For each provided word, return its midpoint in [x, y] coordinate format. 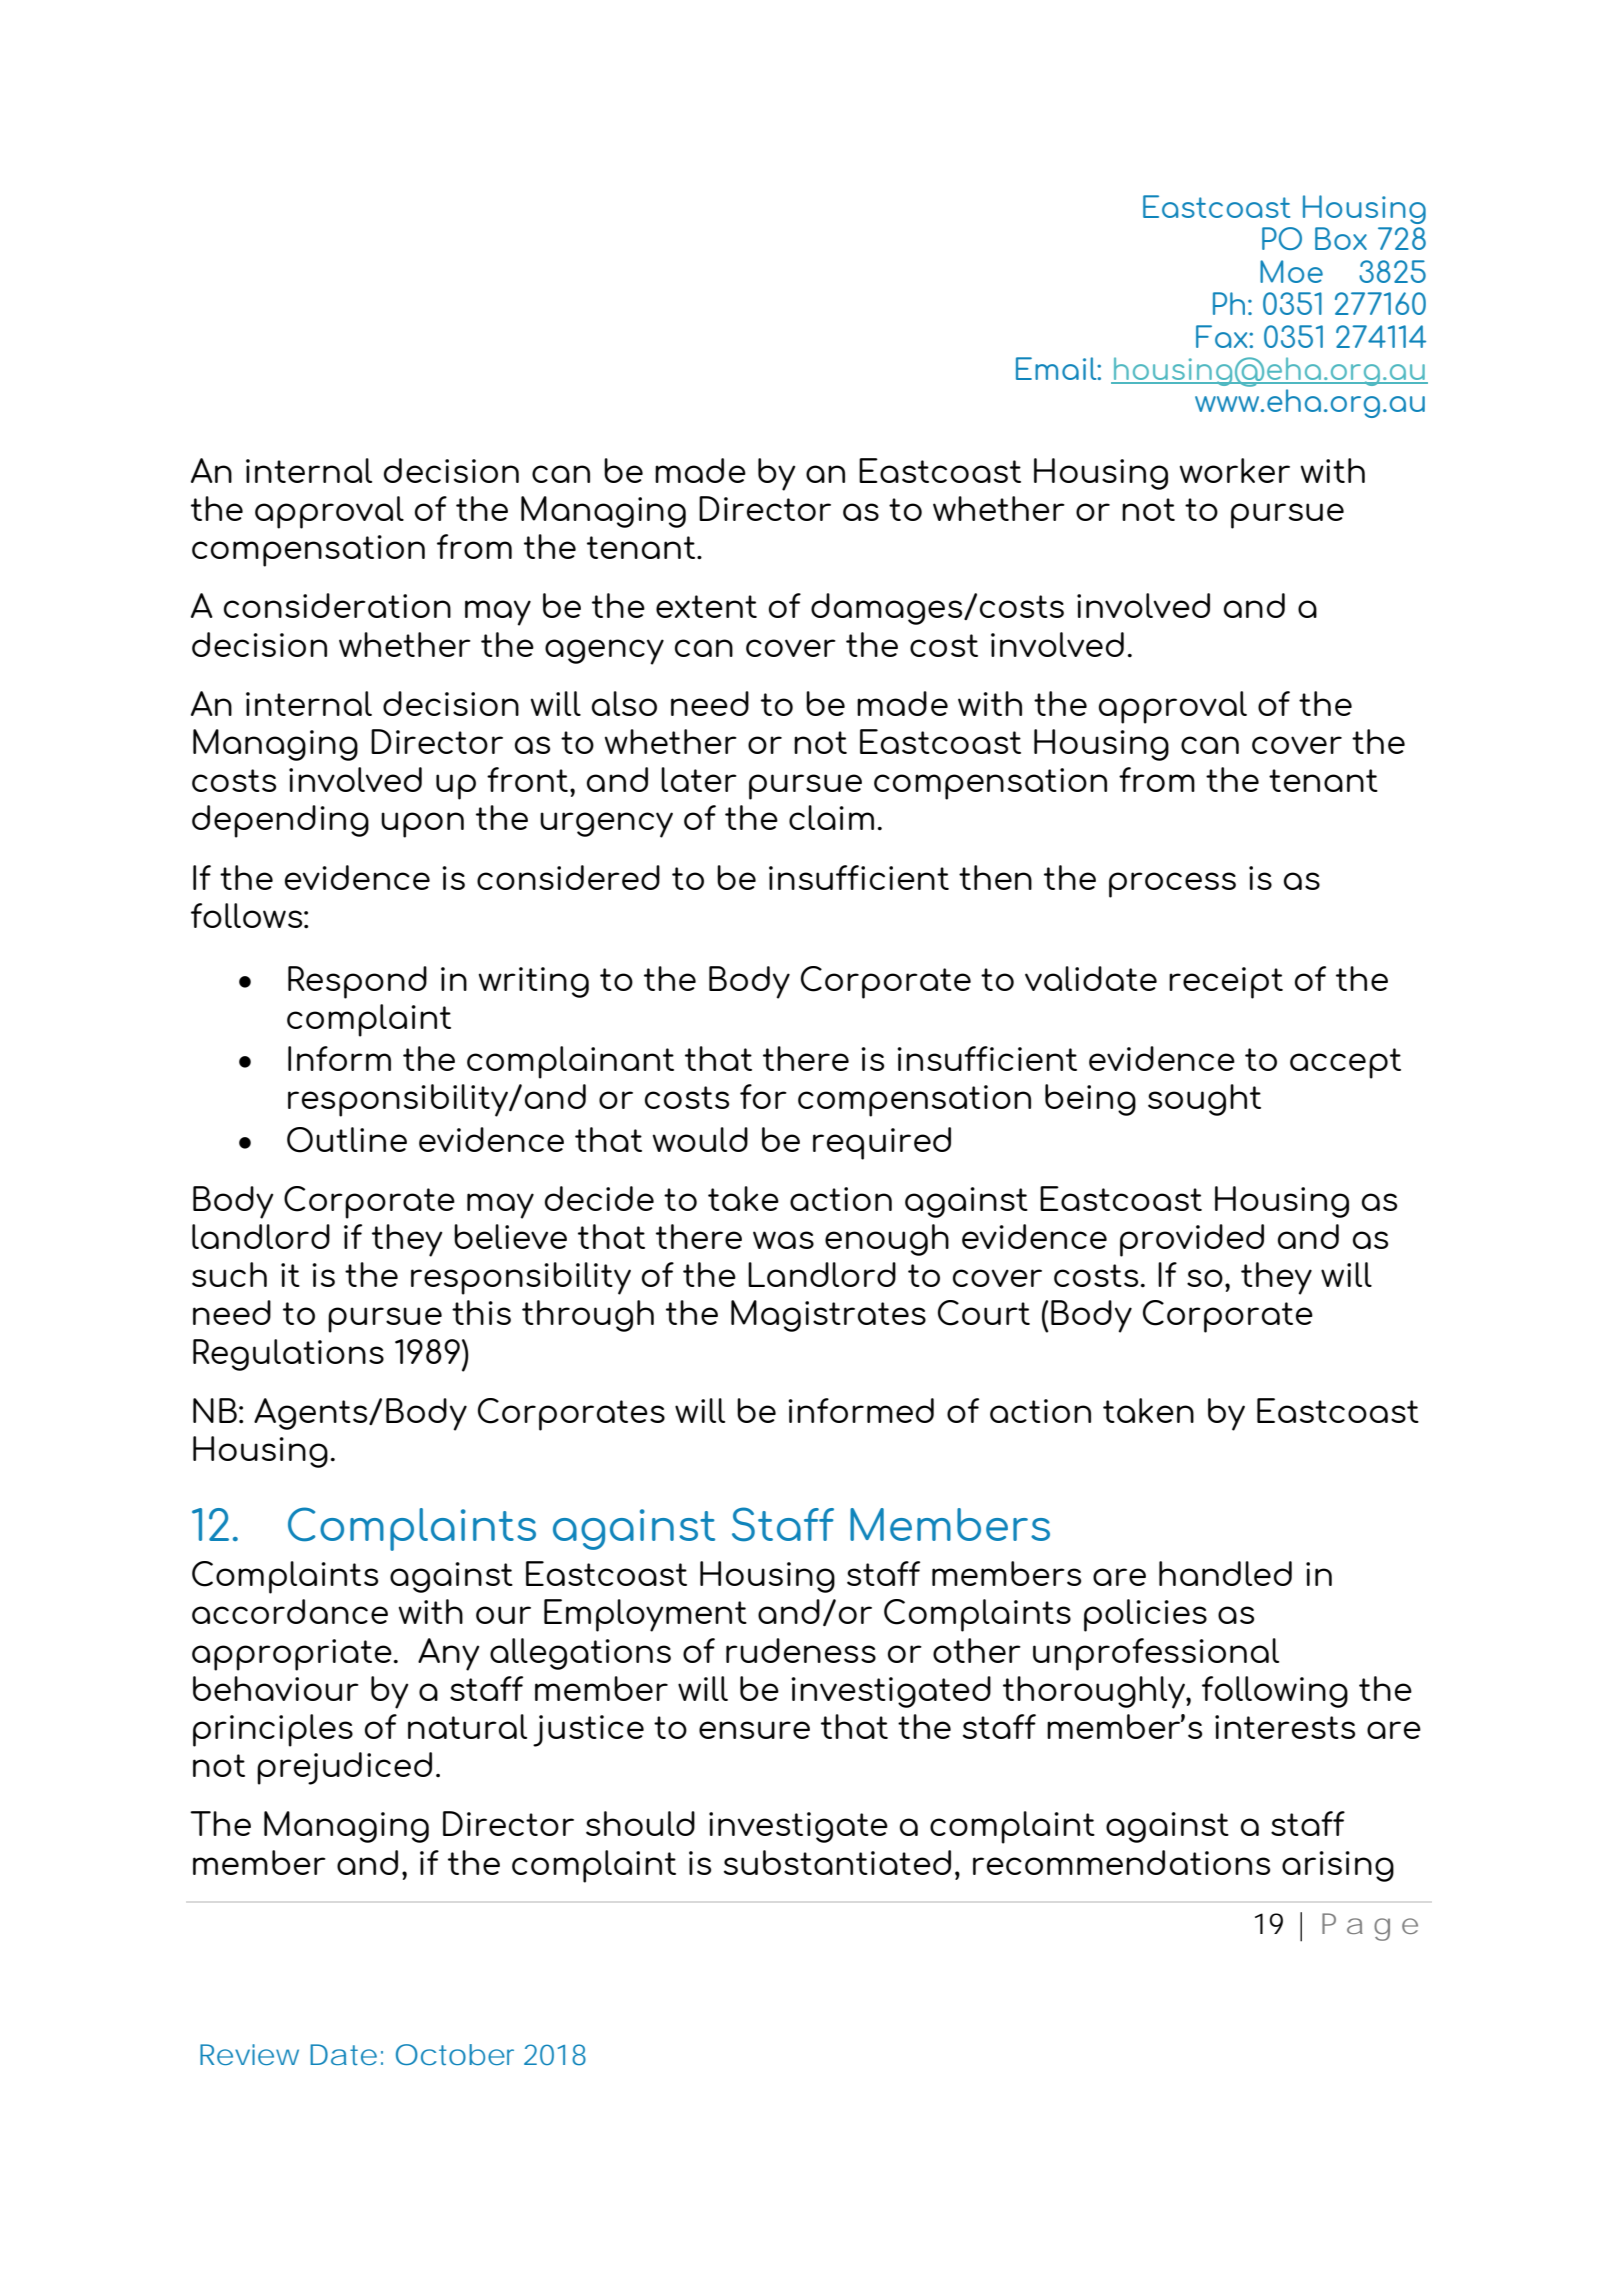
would [700, 1139]
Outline [347, 1140]
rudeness [801, 1650]
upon [422, 825]
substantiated [837, 1862]
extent [706, 606]
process [1172, 885]
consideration [337, 605]
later [699, 779]
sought [1204, 1100]
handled [1225, 1573]
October [455, 2054]
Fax [1223, 336]
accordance [290, 1611]
